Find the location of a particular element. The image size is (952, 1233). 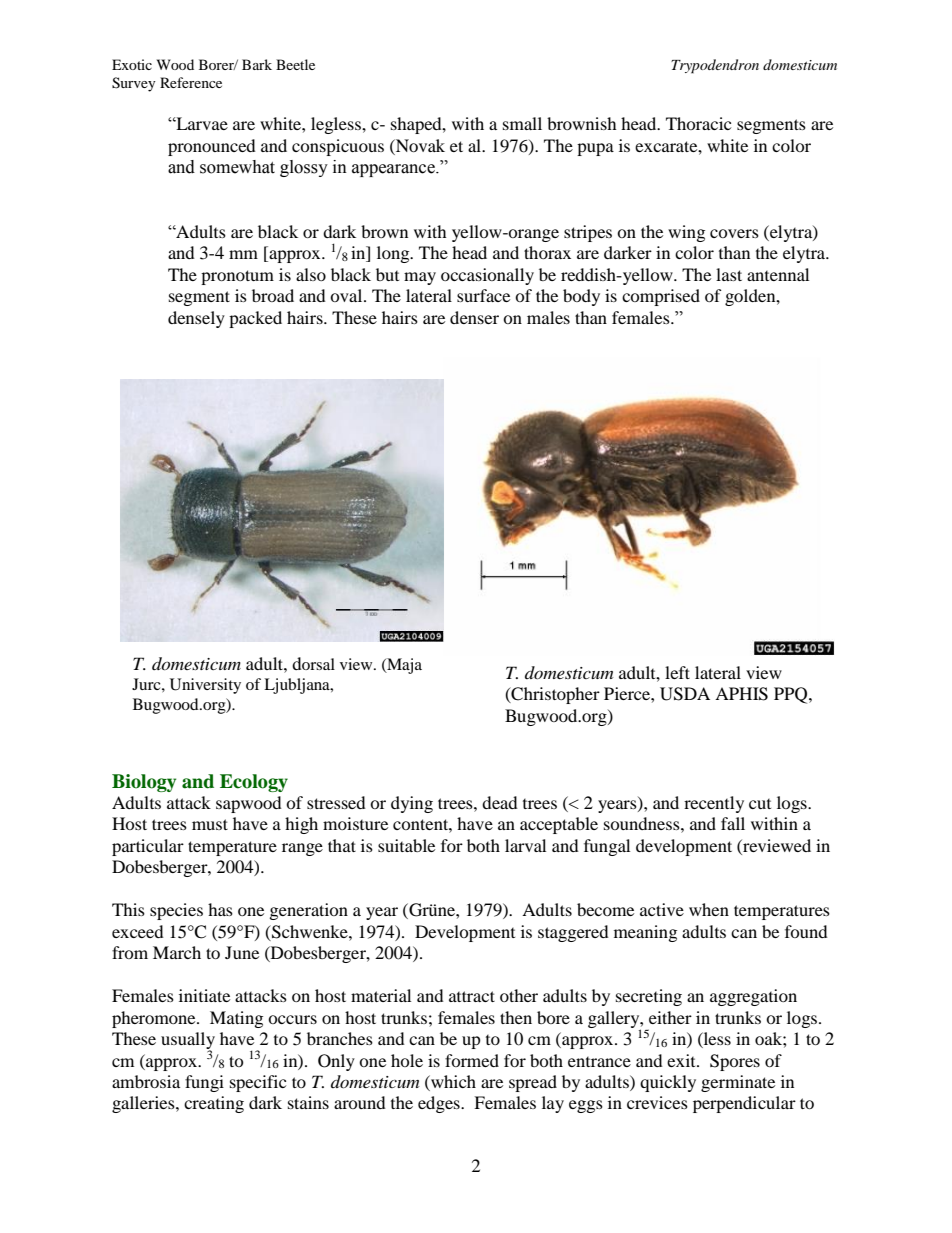

germinate is located at coordinates (738, 1083).
